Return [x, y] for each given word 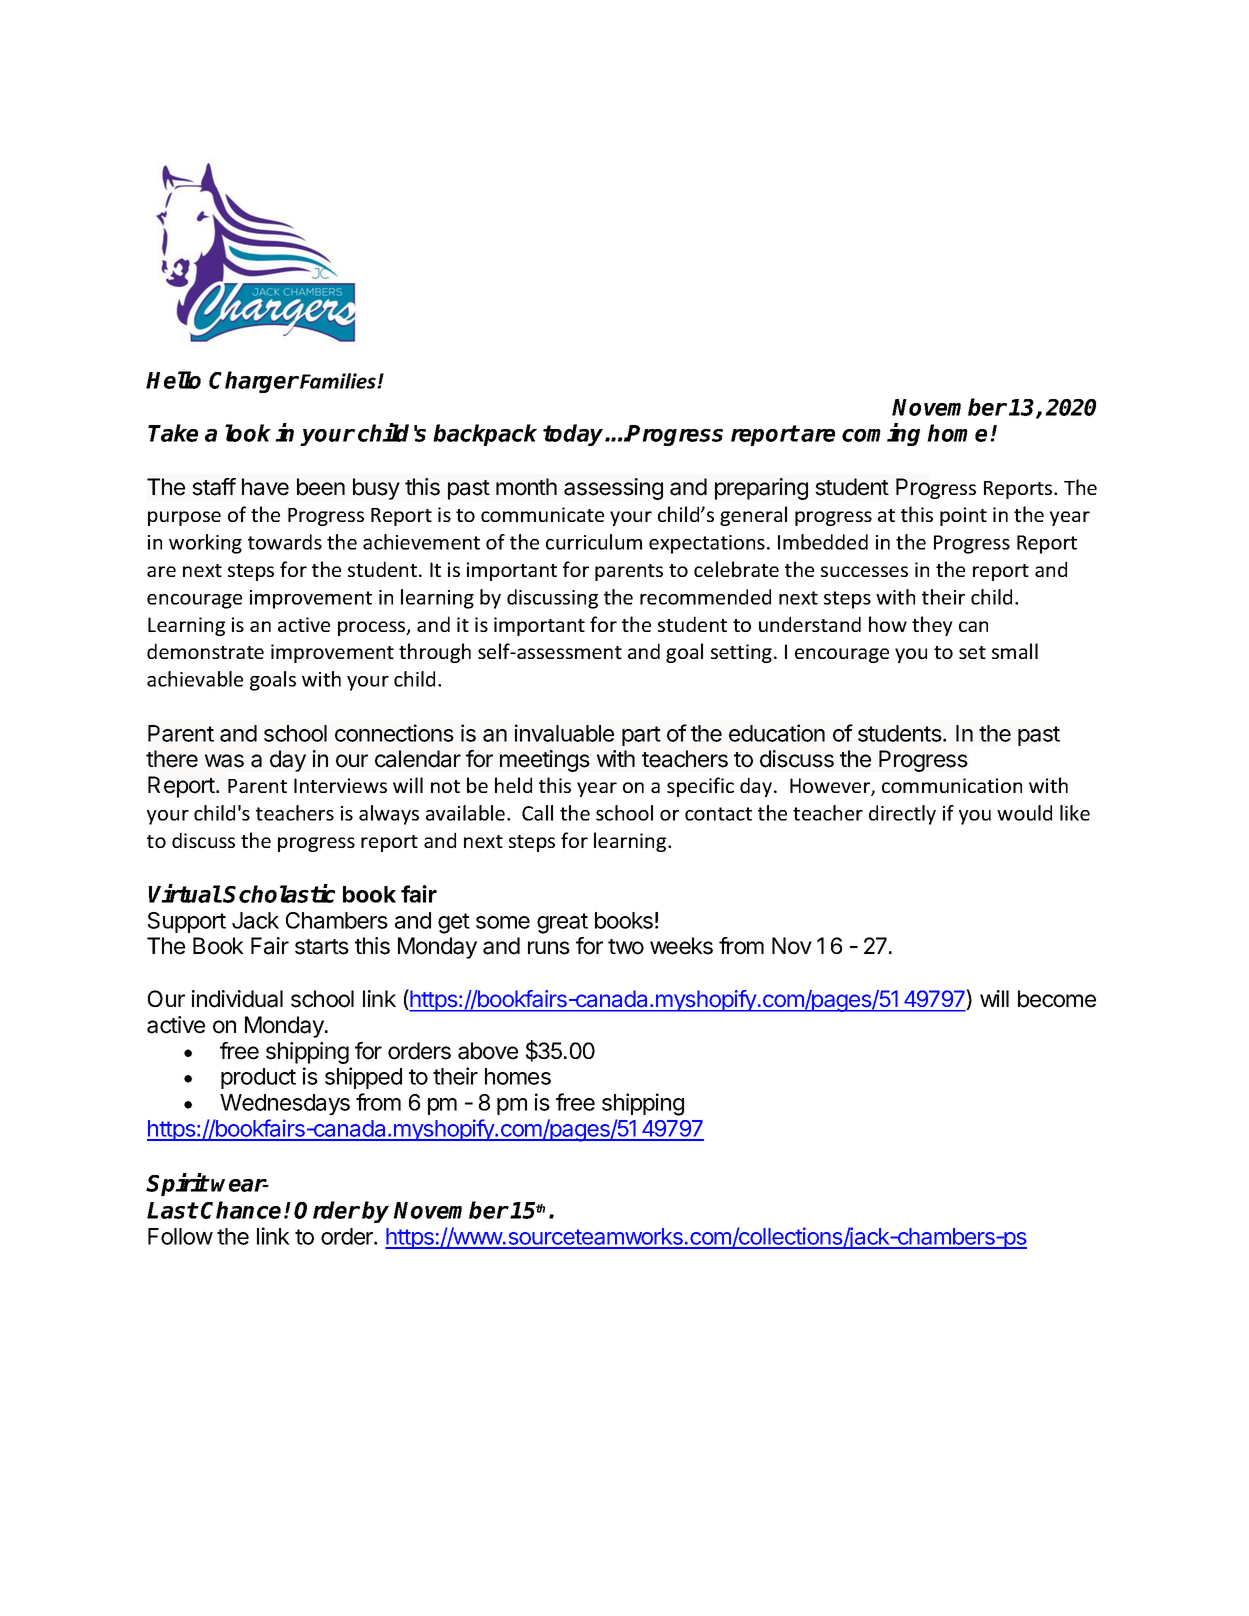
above [488, 1051]
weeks [681, 946]
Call [537, 813]
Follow [180, 1236]
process [373, 628]
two [626, 947]
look [248, 433]
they [932, 626]
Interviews [340, 785]
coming [881, 434]
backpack [485, 435]
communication [952, 785]
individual [237, 999]
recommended [705, 597]
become [1057, 999]
